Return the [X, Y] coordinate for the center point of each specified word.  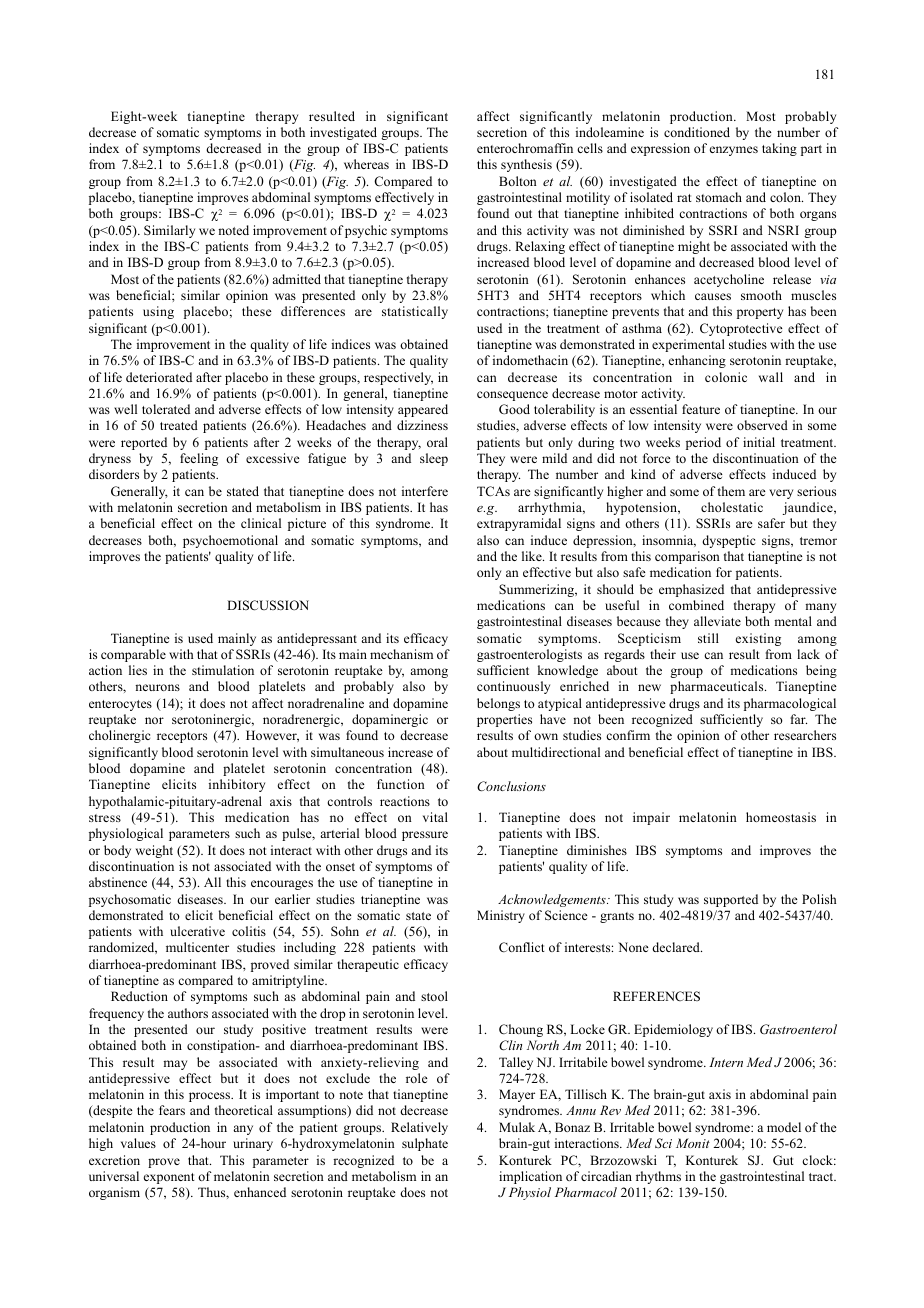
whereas [366, 164]
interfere [425, 491]
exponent [169, 1178]
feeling [199, 459]
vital [435, 817]
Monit [693, 1143]
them [731, 491]
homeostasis [781, 817]
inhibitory [237, 785]
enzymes [734, 151]
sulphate [425, 1144]
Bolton [518, 181]
